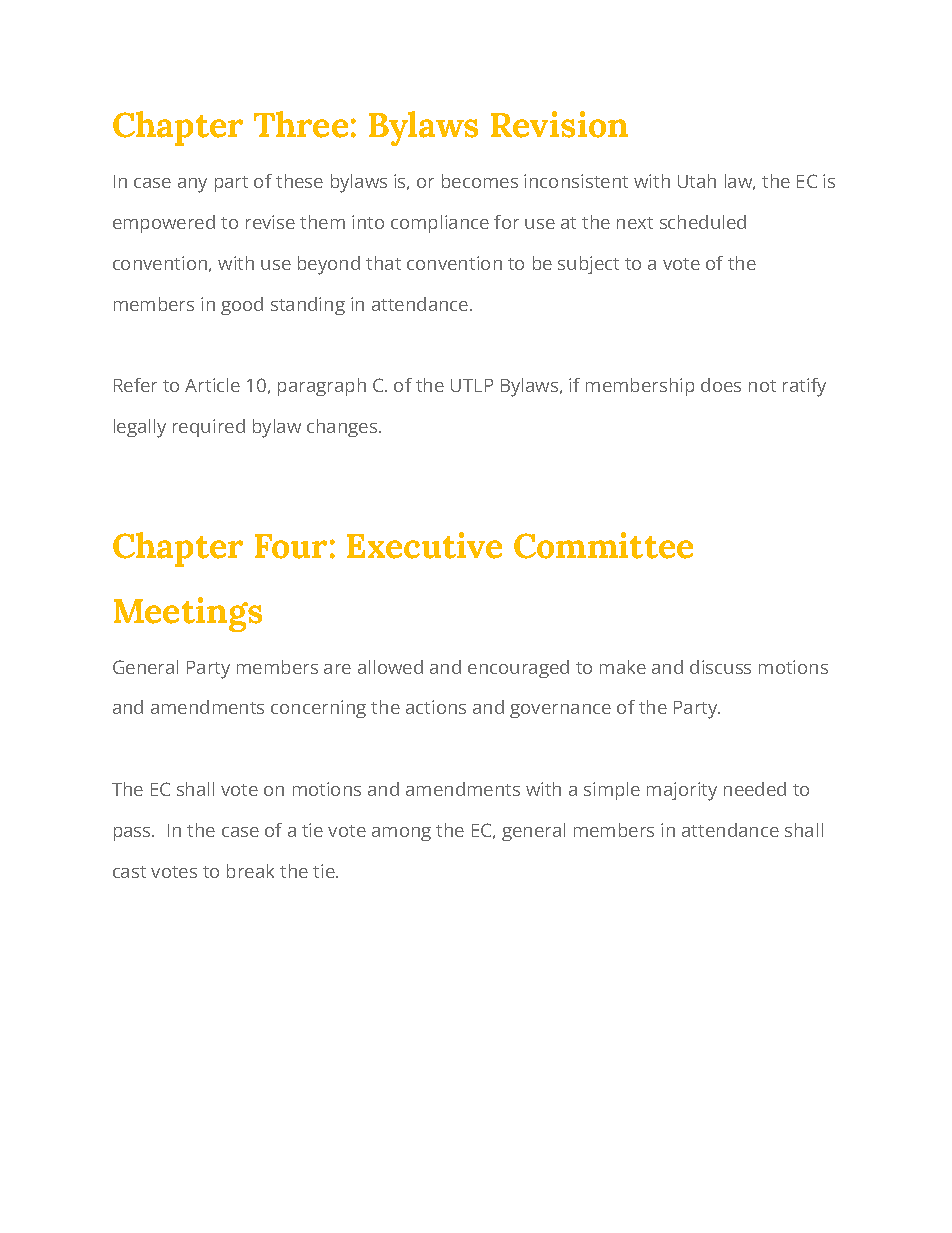 The width and height of the image is (952, 1233). I want to click on good, so click(242, 306).
